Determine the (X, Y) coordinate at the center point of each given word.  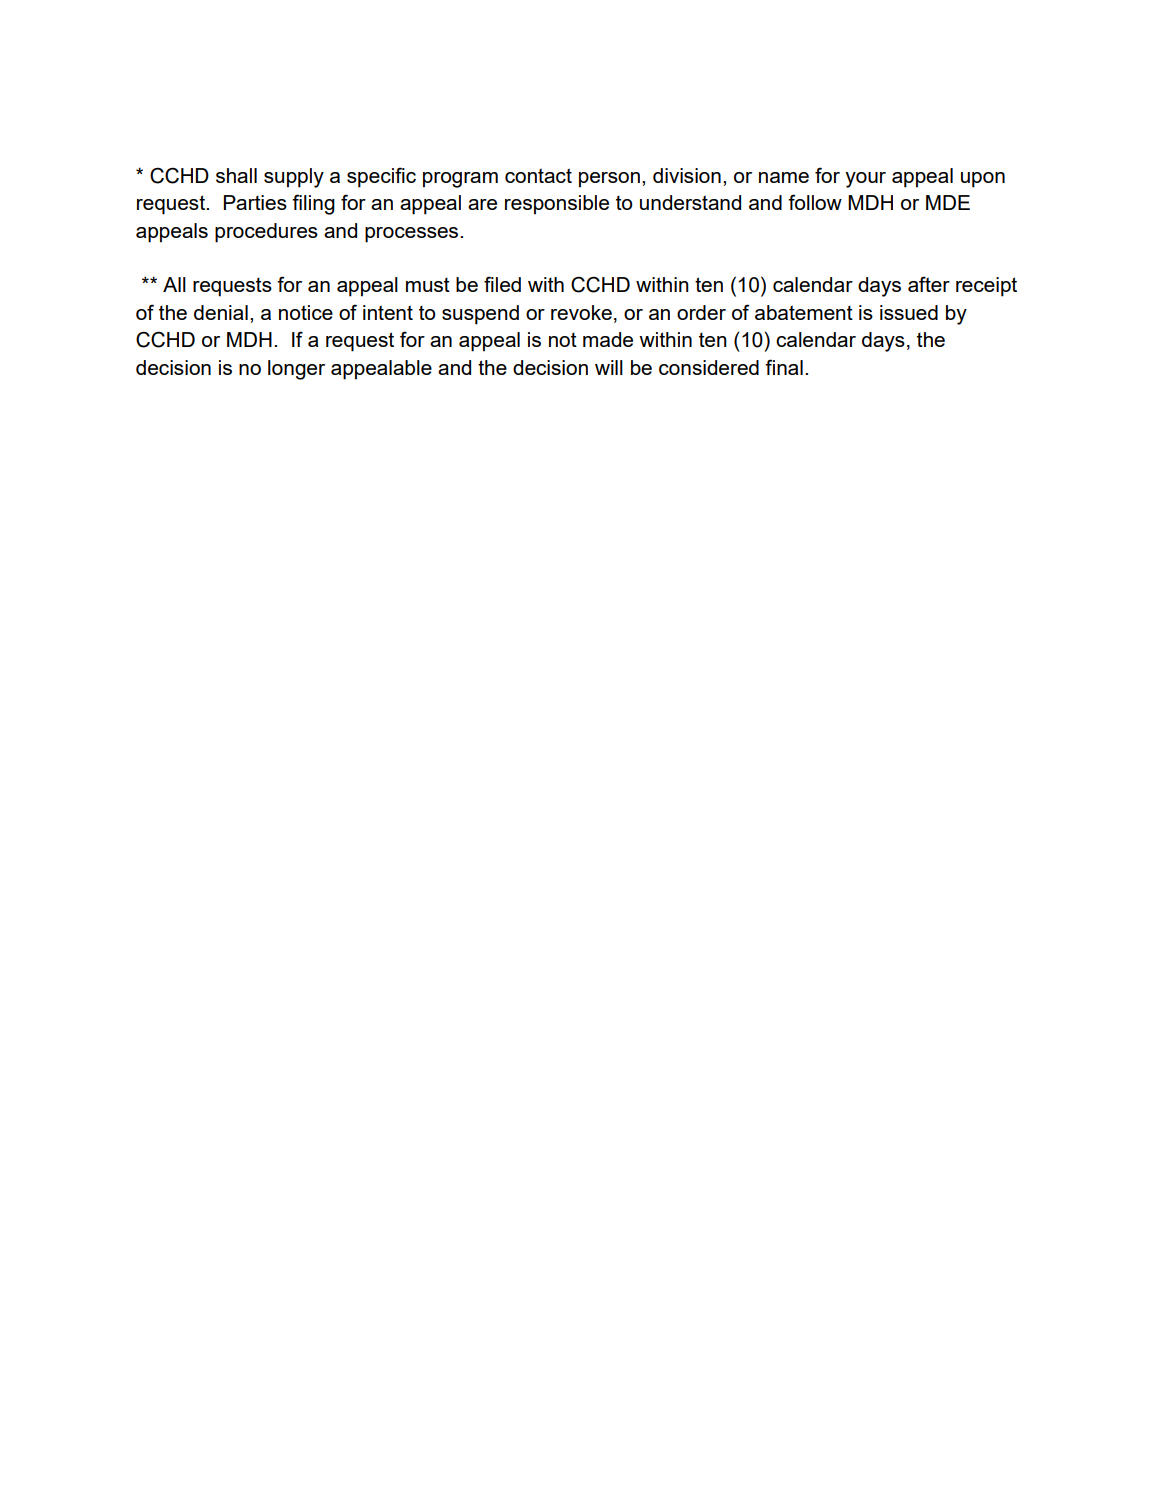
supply (294, 178)
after (929, 284)
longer (296, 370)
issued (909, 312)
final (784, 367)
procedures (266, 233)
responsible (557, 205)
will (609, 367)
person (609, 180)
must (428, 284)
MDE (948, 202)
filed (502, 284)
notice (306, 312)
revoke (581, 312)
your (865, 180)
